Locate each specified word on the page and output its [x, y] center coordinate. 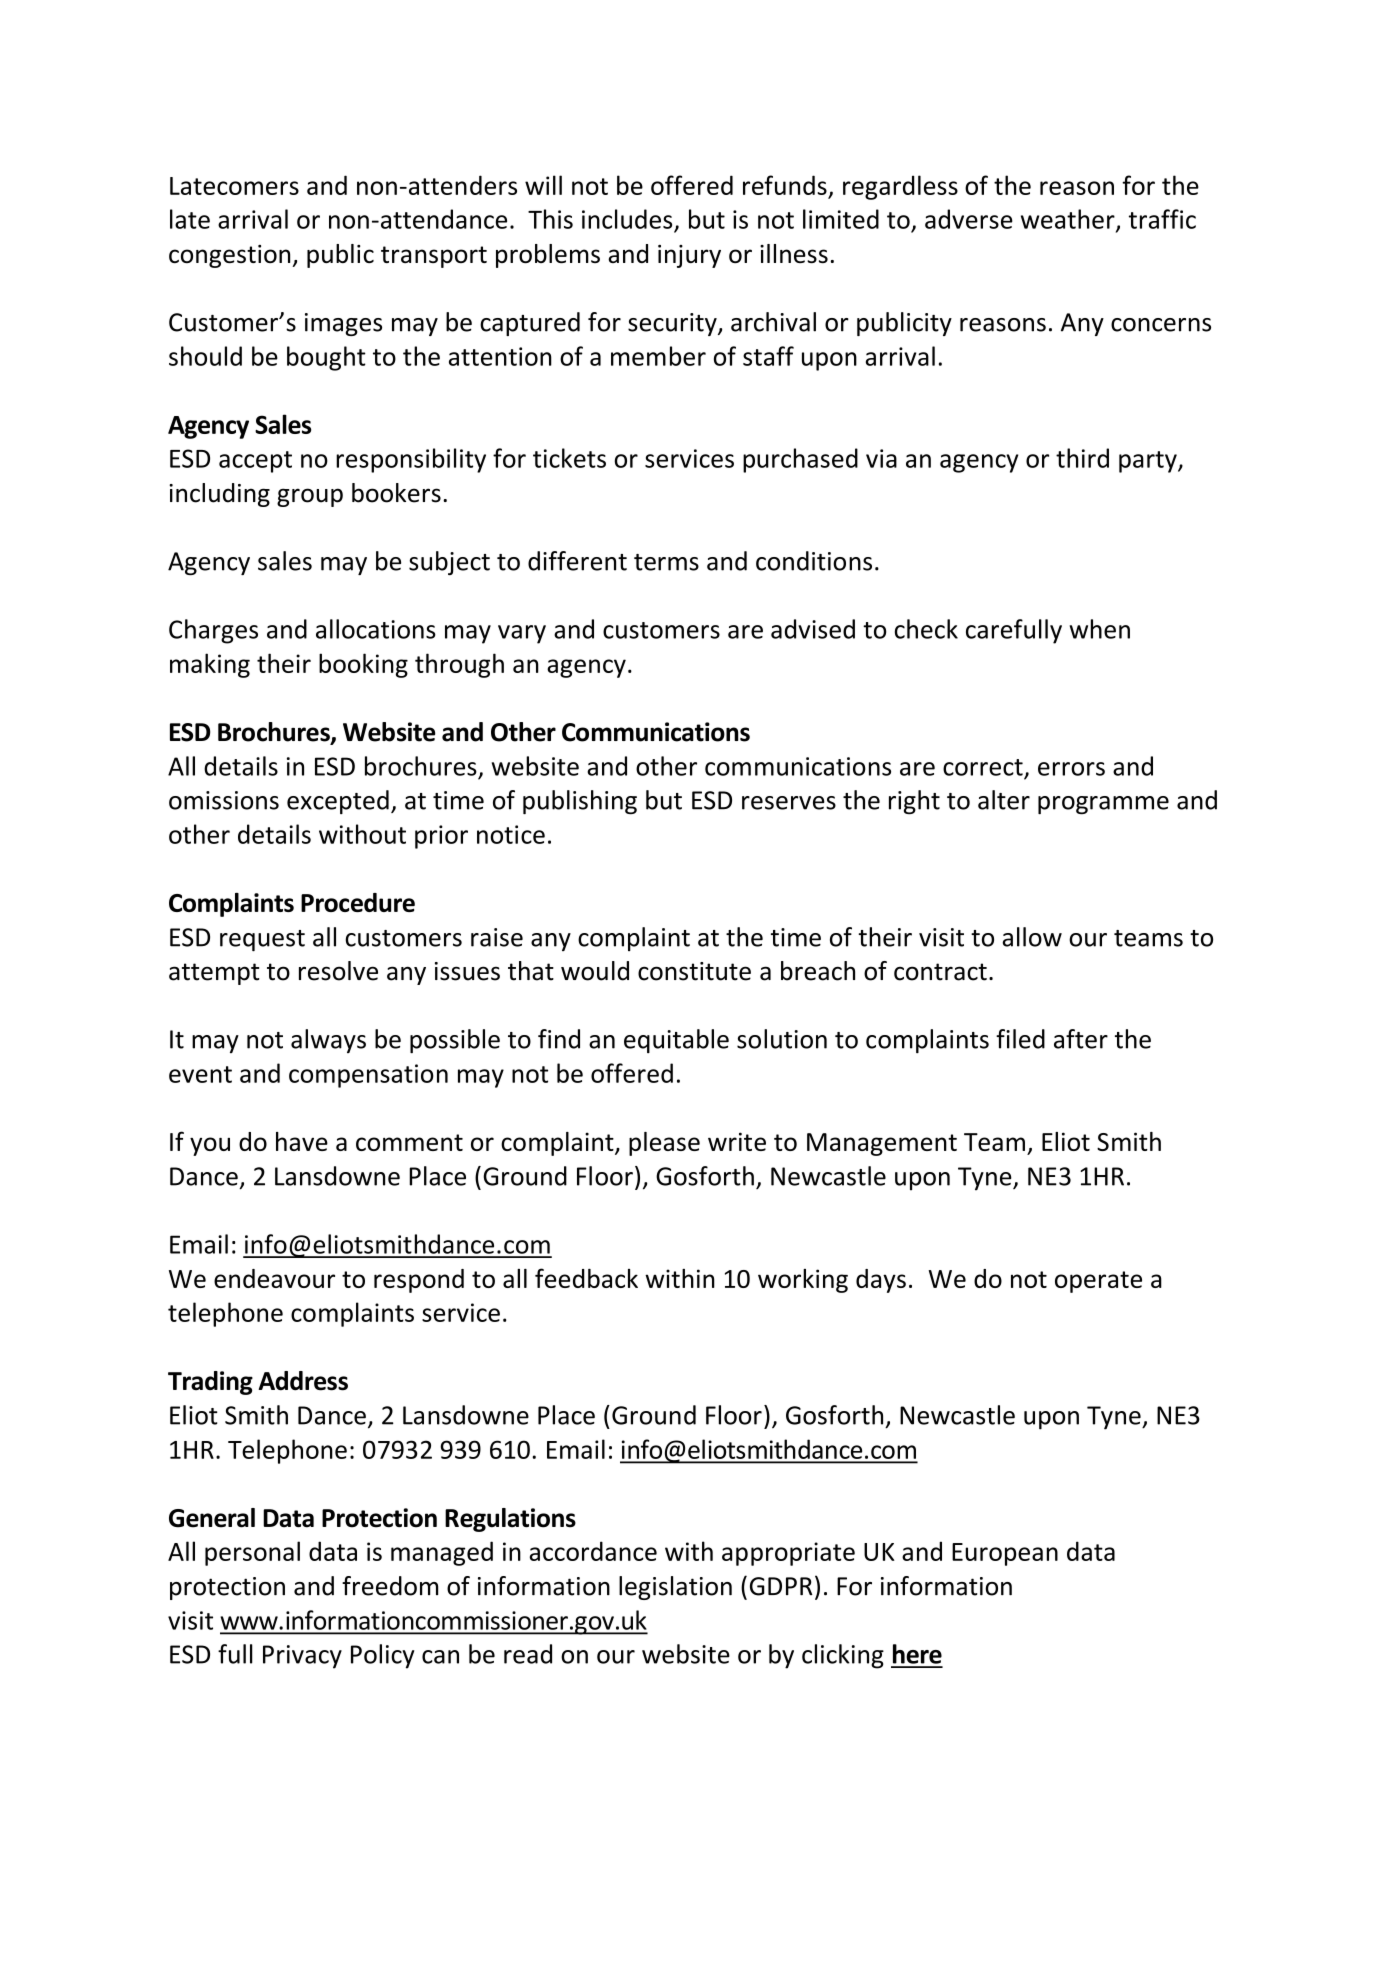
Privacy [302, 1657]
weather [1069, 220]
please [664, 1144]
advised [813, 629]
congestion [231, 256]
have [302, 1141]
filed [1020, 1039]
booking [363, 665]
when [1099, 629]
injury [689, 256]
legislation [675, 1588]
